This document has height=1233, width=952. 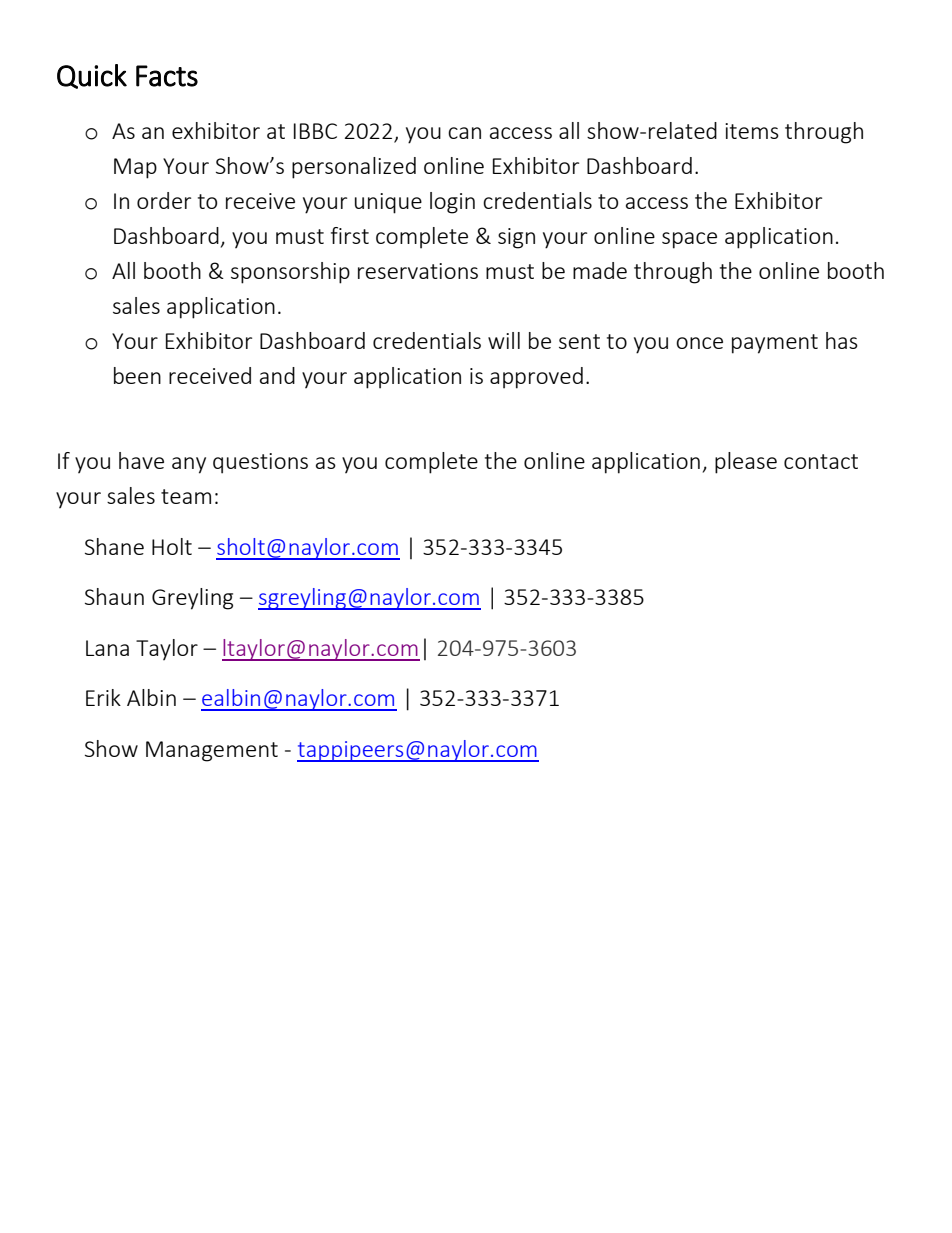 What do you see at coordinates (167, 76) in the document?
I see `Facts` at bounding box center [167, 76].
